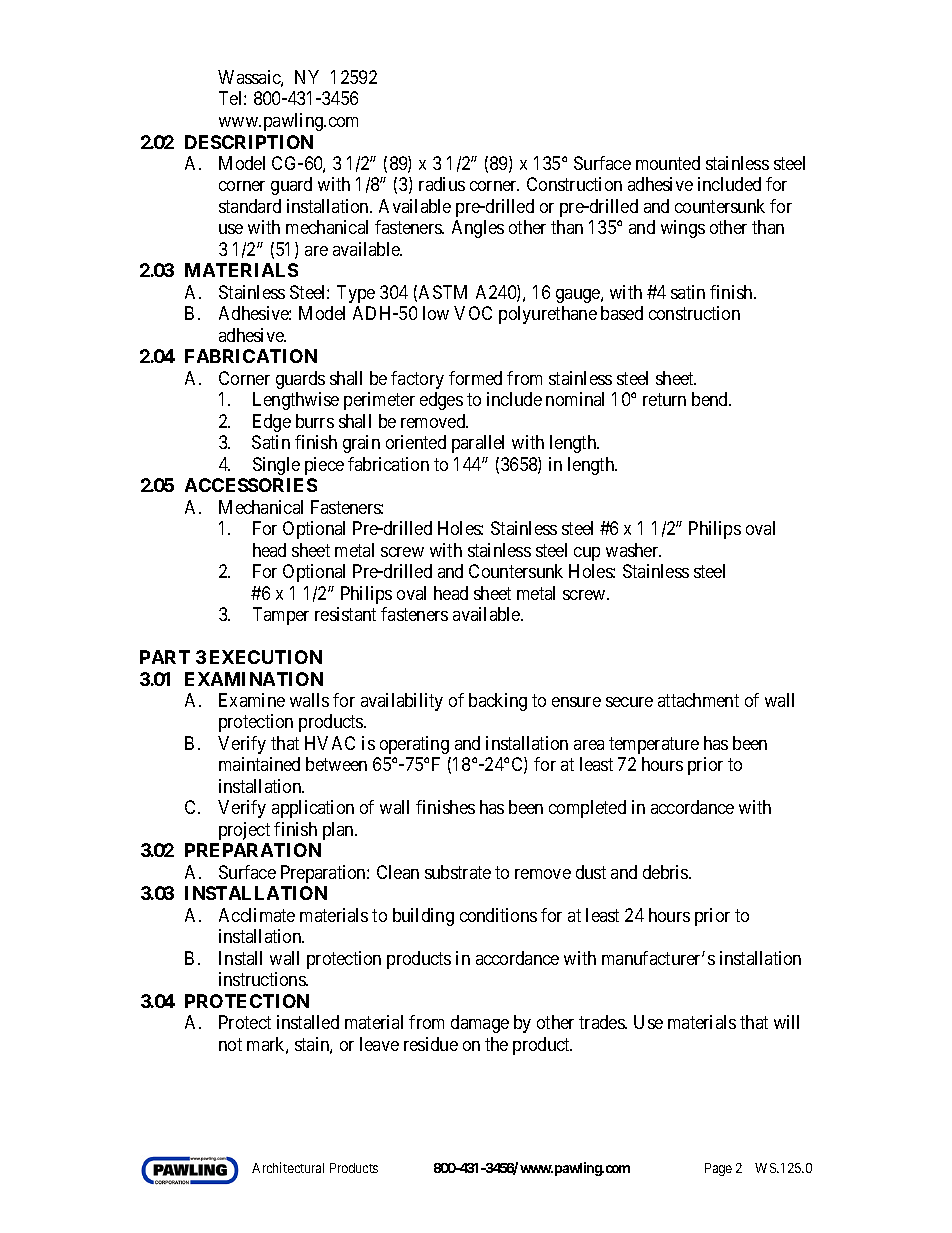 This document has width=952, height=1233. Describe the element at coordinates (266, 657) in the document. I see `EXECUTION` at that location.
